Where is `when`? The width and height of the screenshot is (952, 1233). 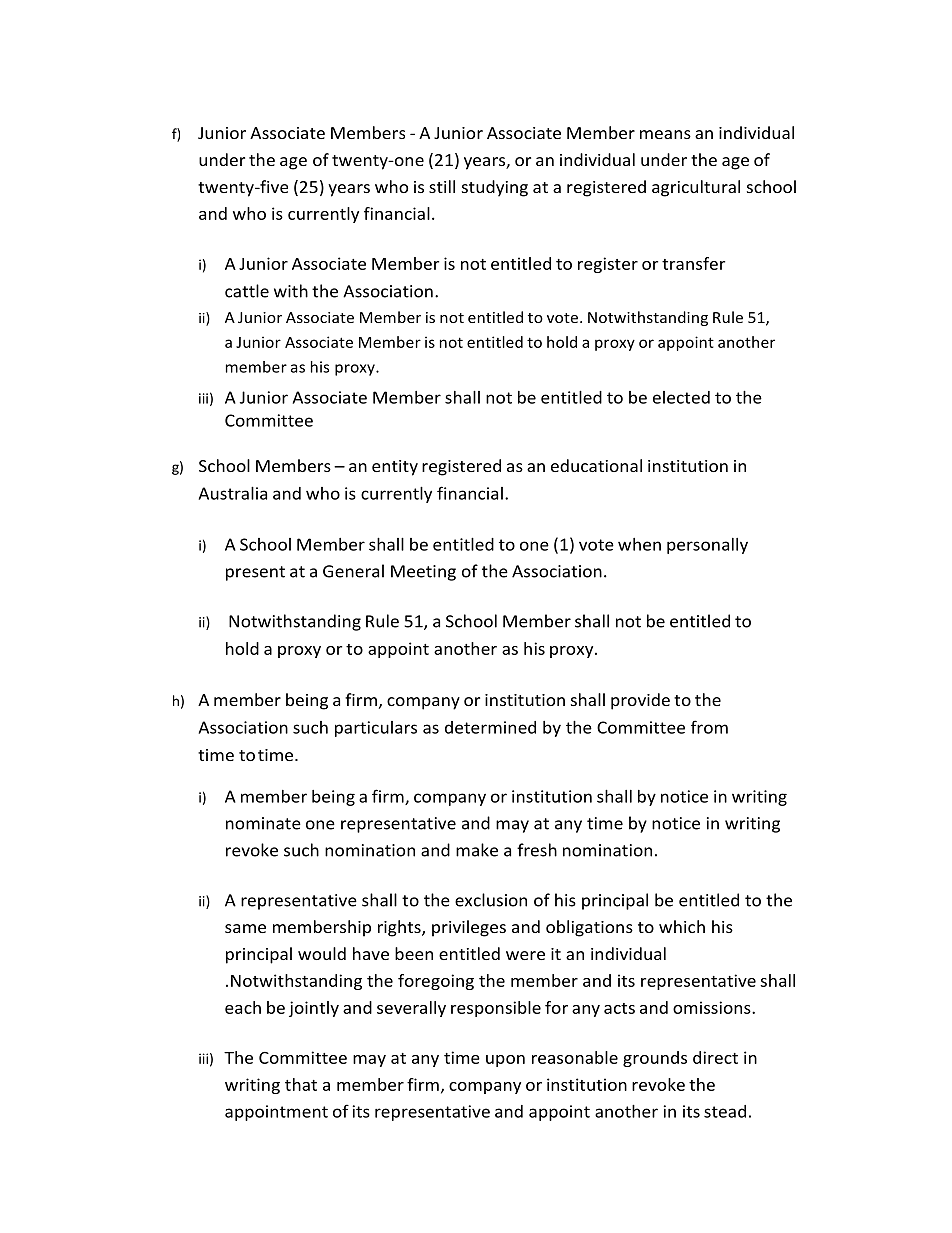
when is located at coordinates (639, 544).
